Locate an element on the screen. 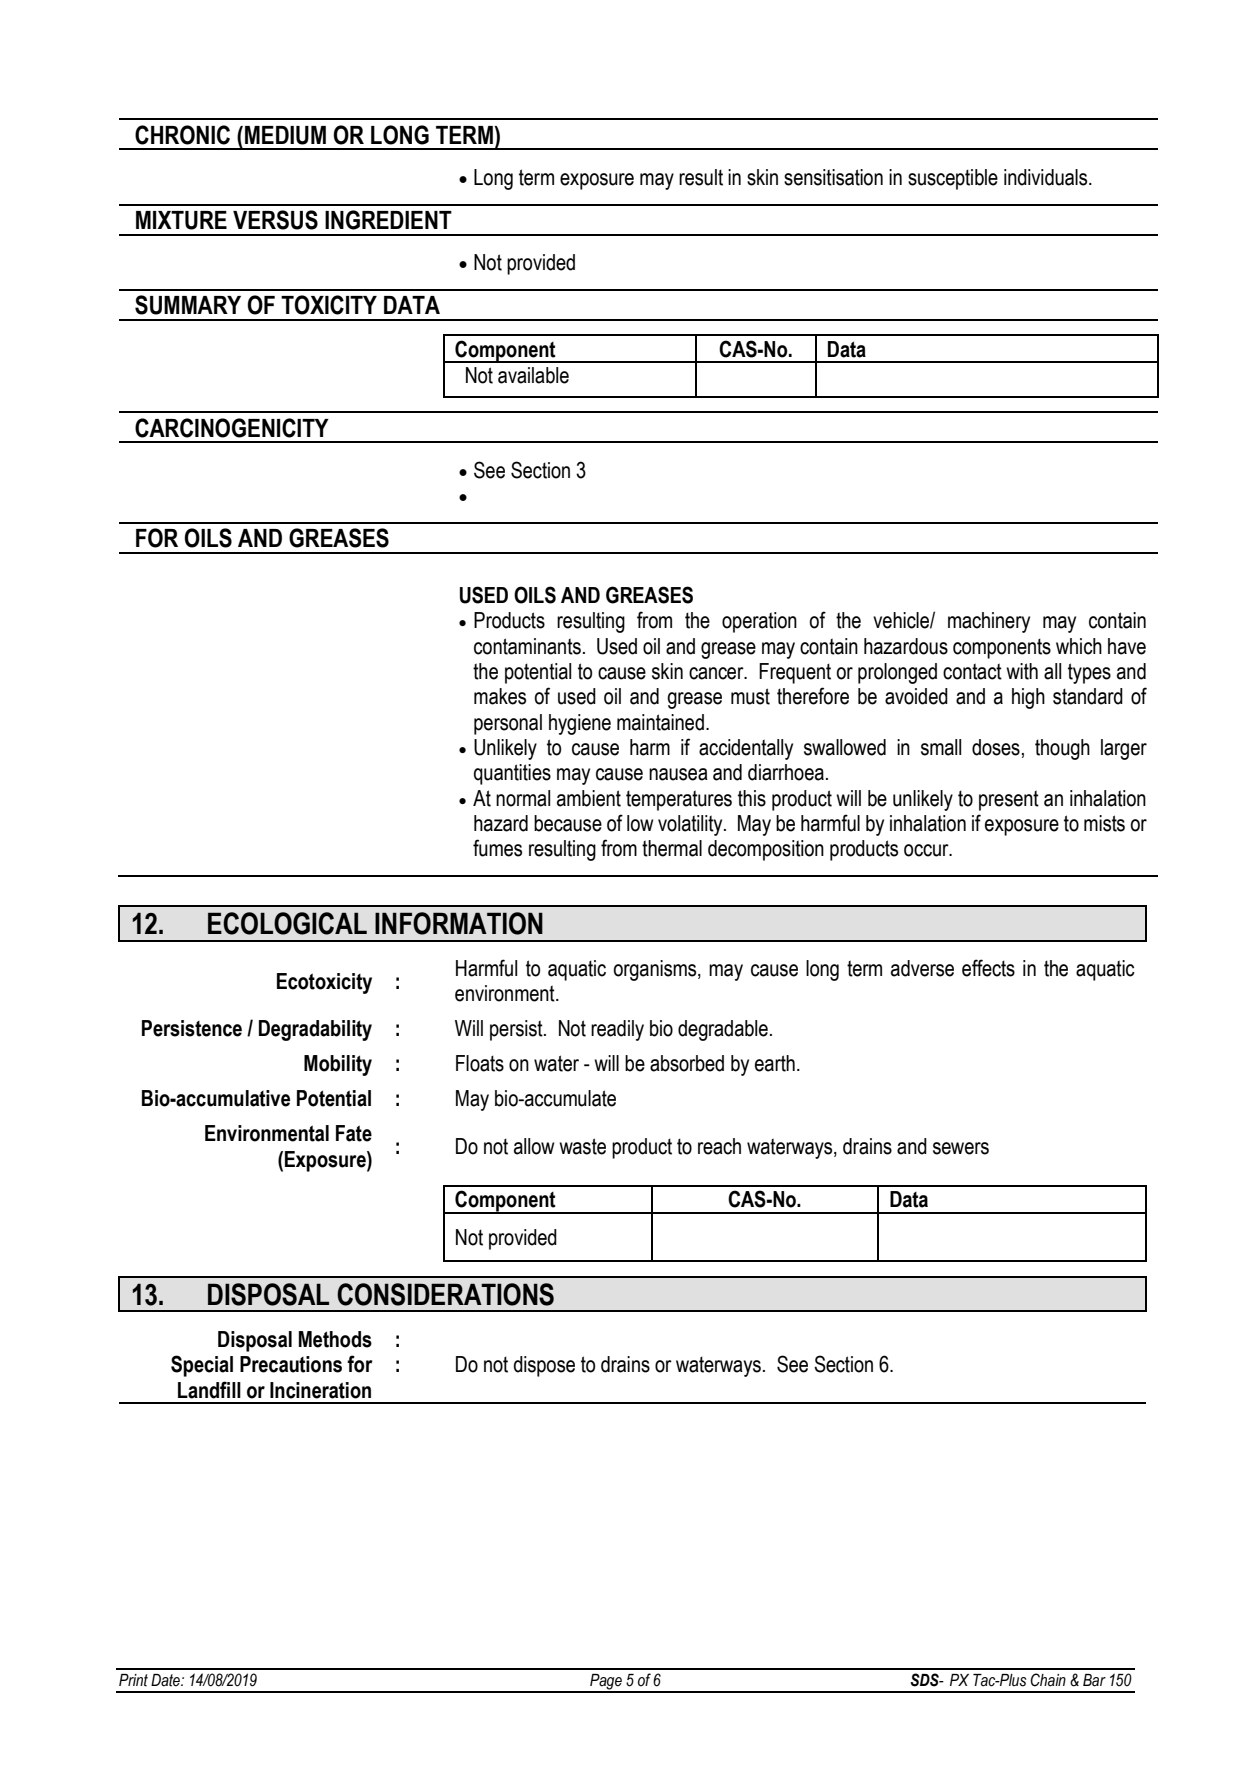  Fate is located at coordinates (354, 1133).
